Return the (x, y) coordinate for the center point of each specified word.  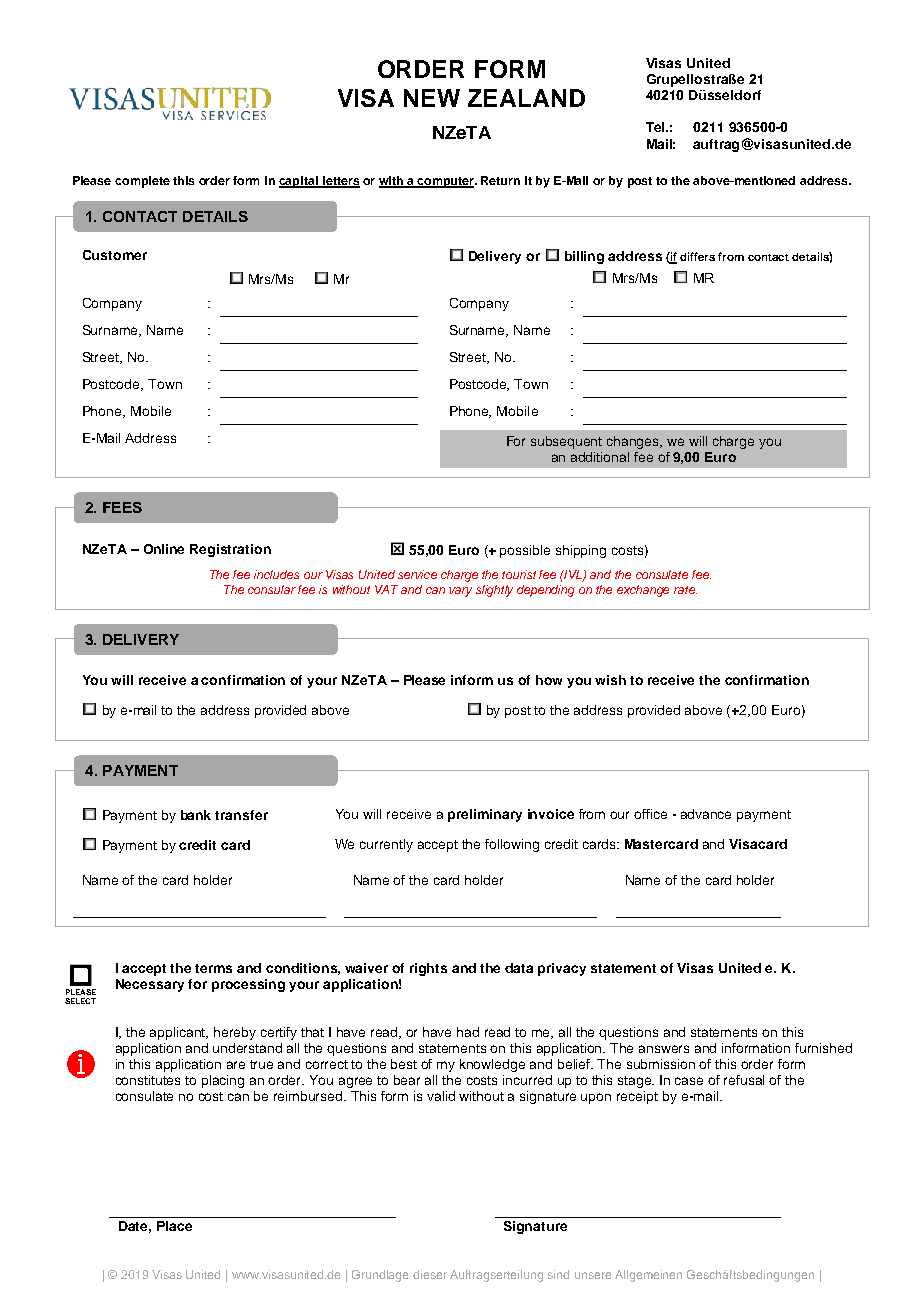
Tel (657, 127)
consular (272, 589)
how (549, 680)
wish (610, 680)
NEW (432, 98)
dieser (430, 1274)
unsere (593, 1275)
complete (142, 182)
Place (174, 1226)
